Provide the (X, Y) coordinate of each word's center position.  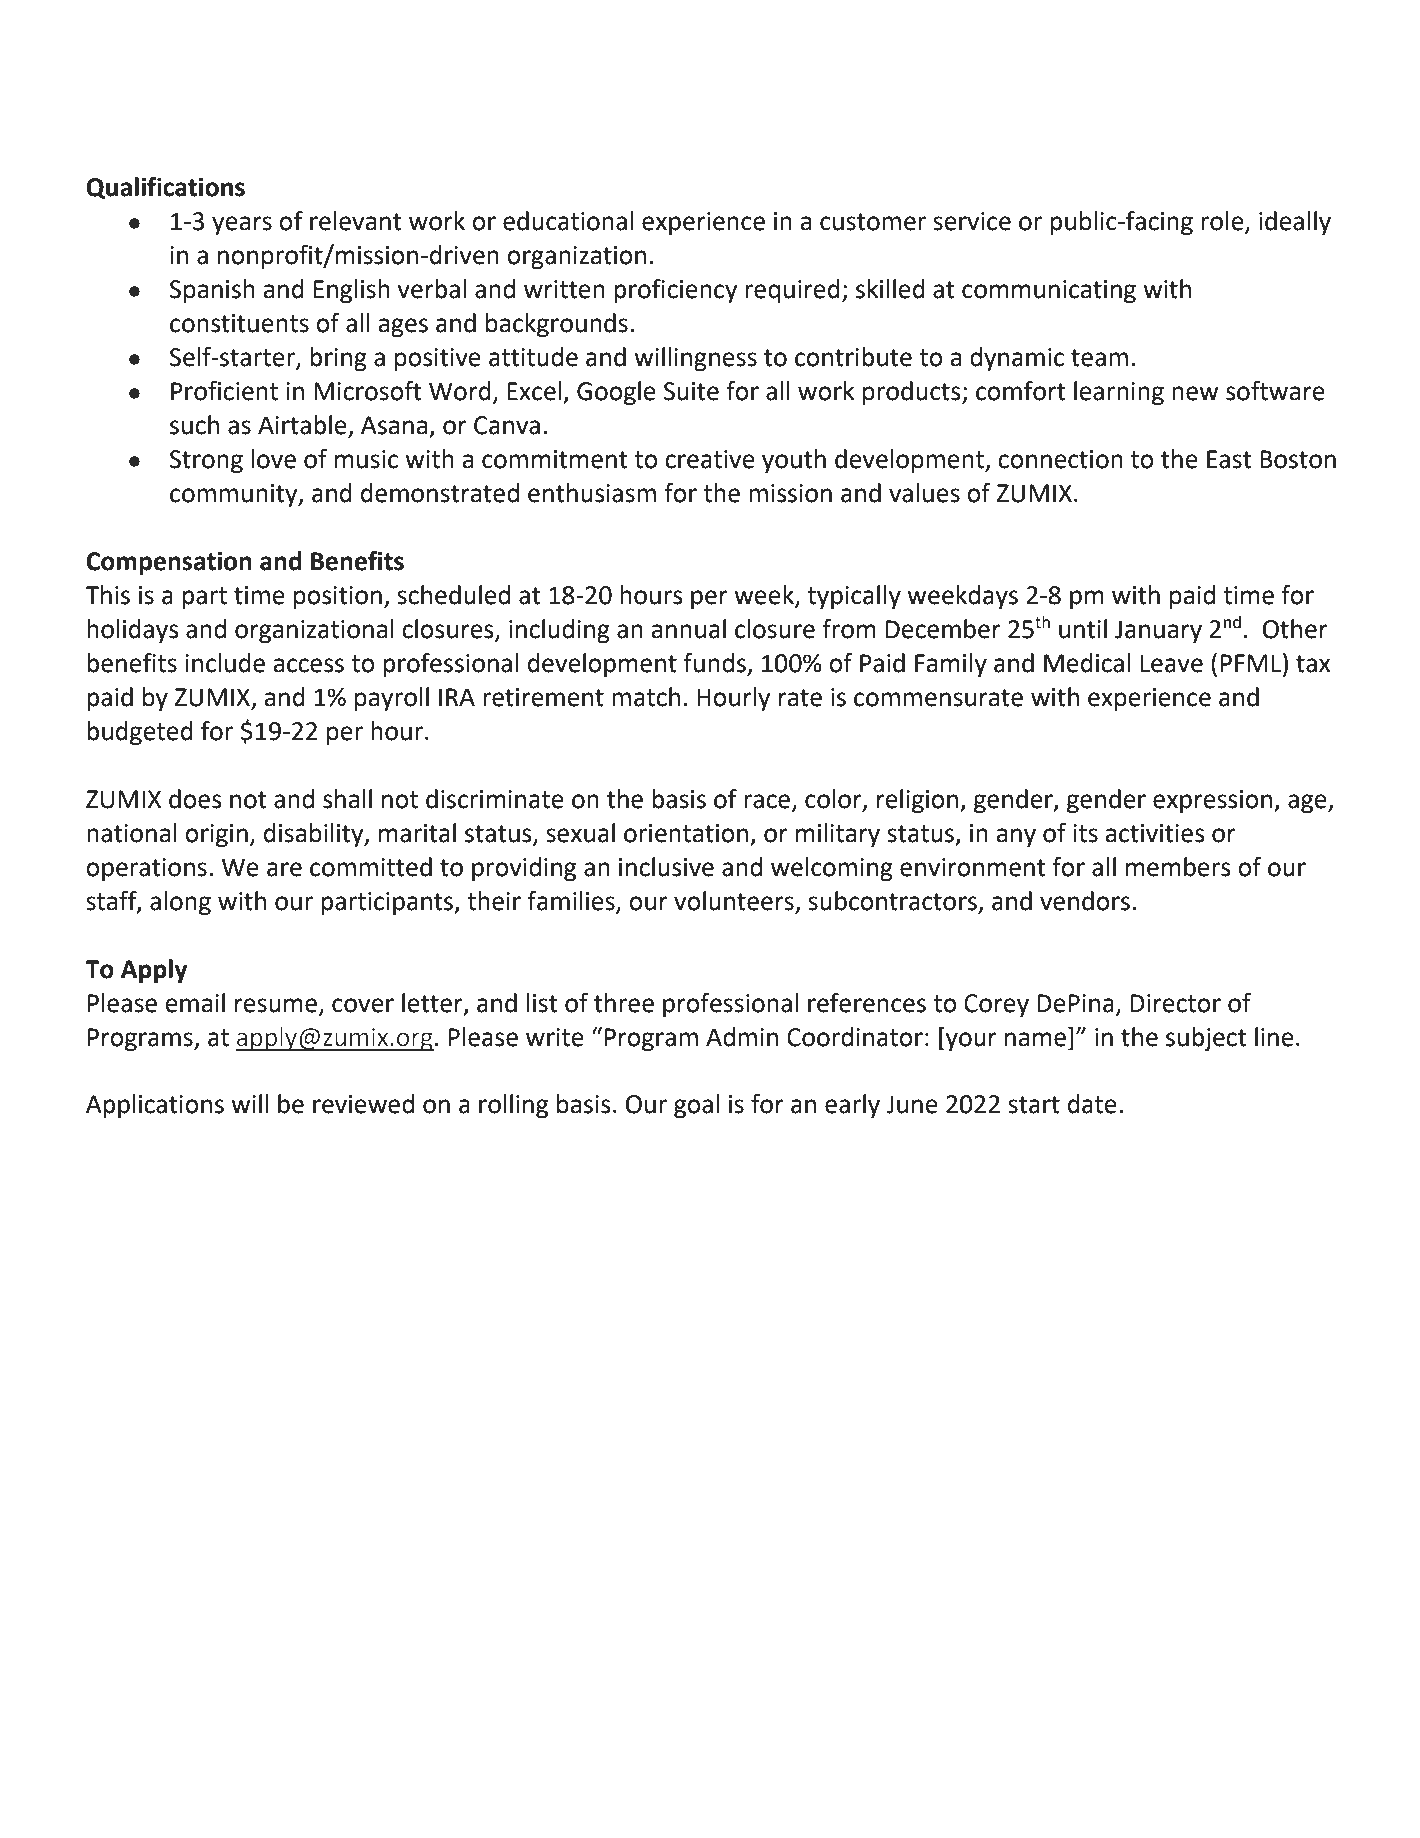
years (242, 226)
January (1158, 632)
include (225, 663)
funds (714, 663)
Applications (155, 1106)
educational (568, 221)
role (1223, 222)
